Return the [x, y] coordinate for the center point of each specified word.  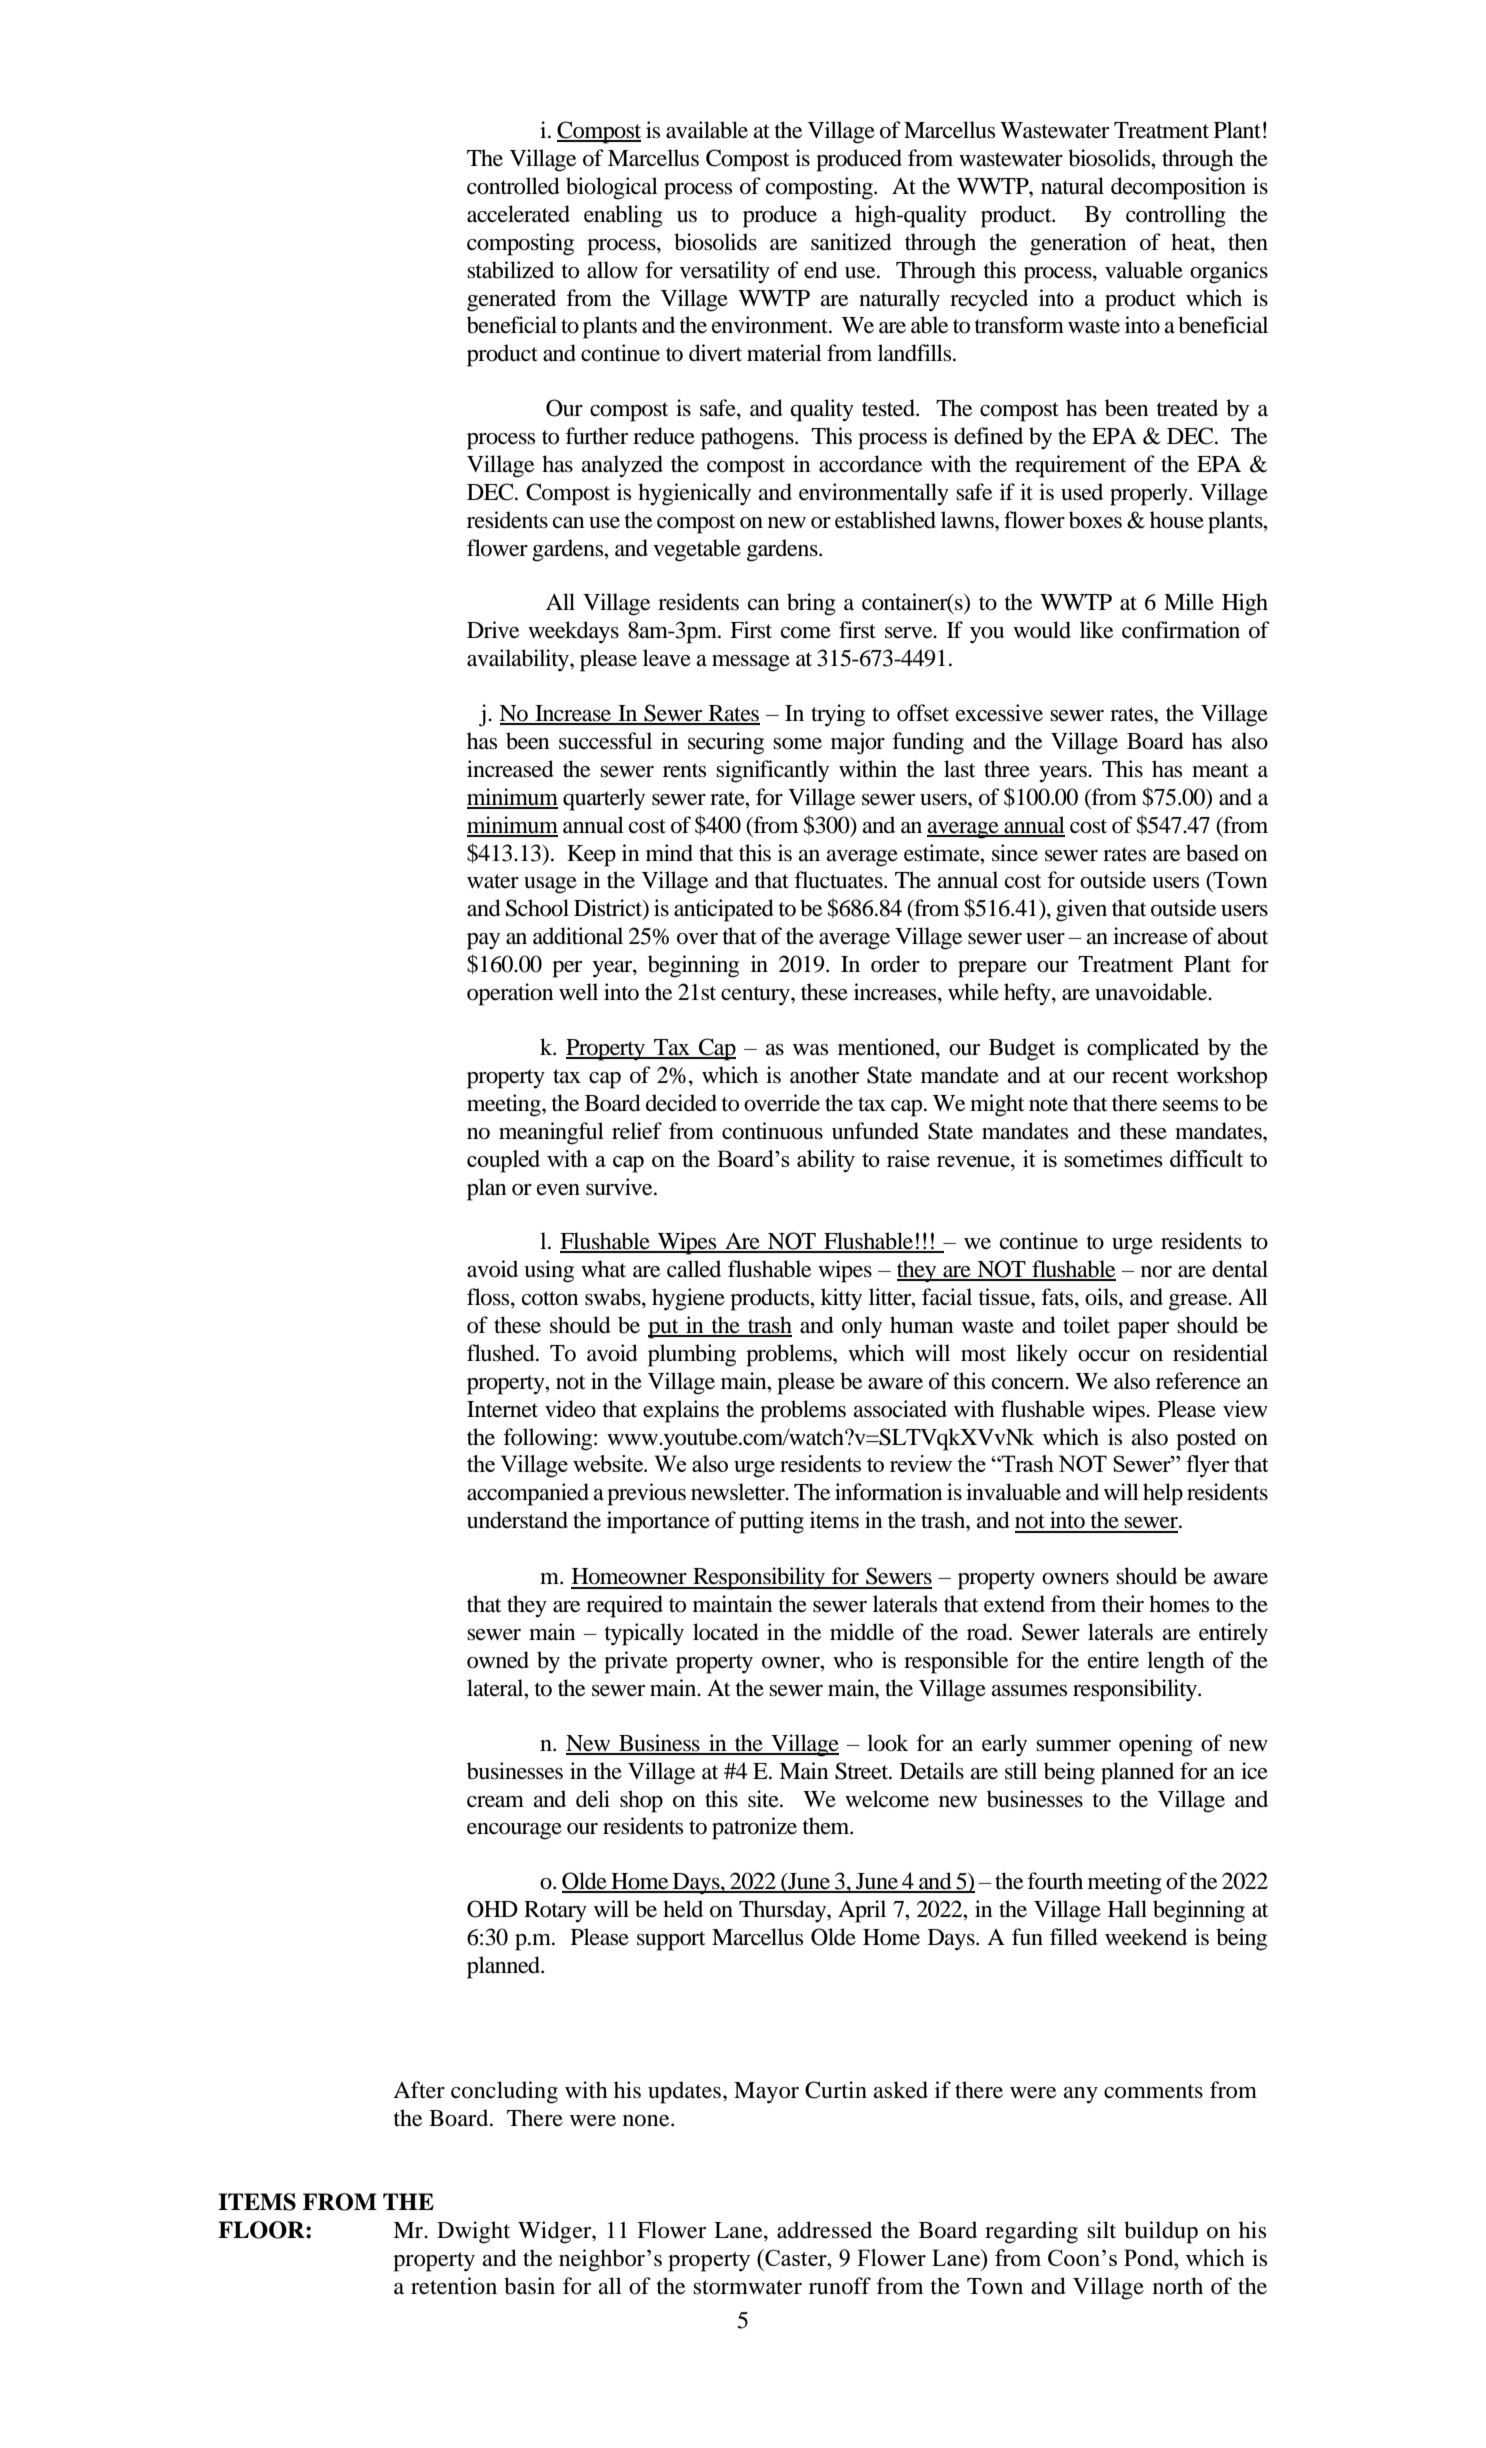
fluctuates [839, 880]
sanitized [851, 242]
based [1212, 853]
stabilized [510, 270]
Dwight [473, 2232]
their [1123, 1604]
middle [862, 1632]
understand [517, 1520]
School [537, 908]
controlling [1176, 216]
